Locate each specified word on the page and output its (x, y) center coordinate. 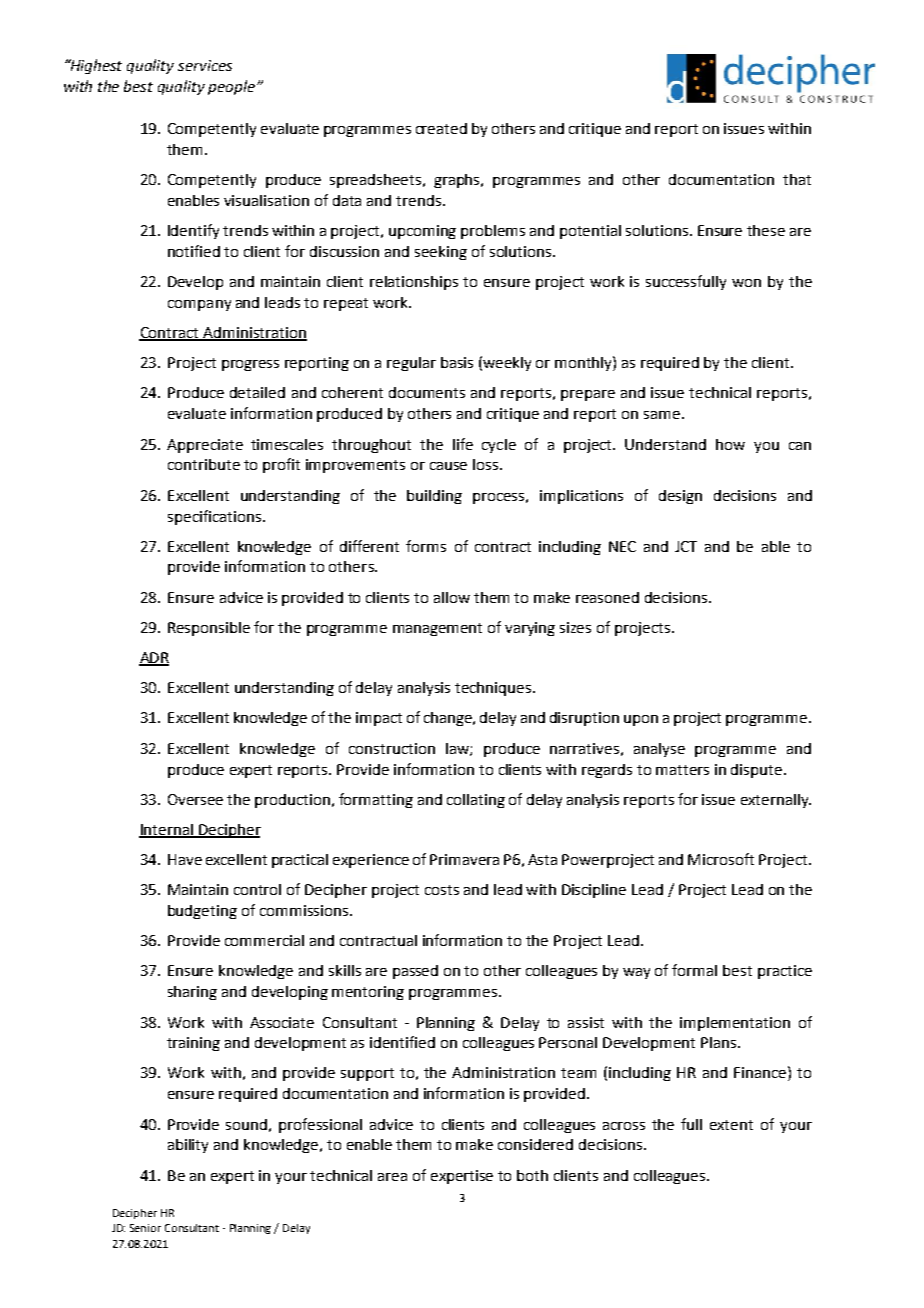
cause (448, 466)
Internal (167, 830)
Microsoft (721, 859)
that (797, 179)
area (392, 1177)
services (205, 65)
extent (731, 1125)
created (441, 128)
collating (476, 801)
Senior (145, 1228)
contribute (204, 464)
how (730, 444)
